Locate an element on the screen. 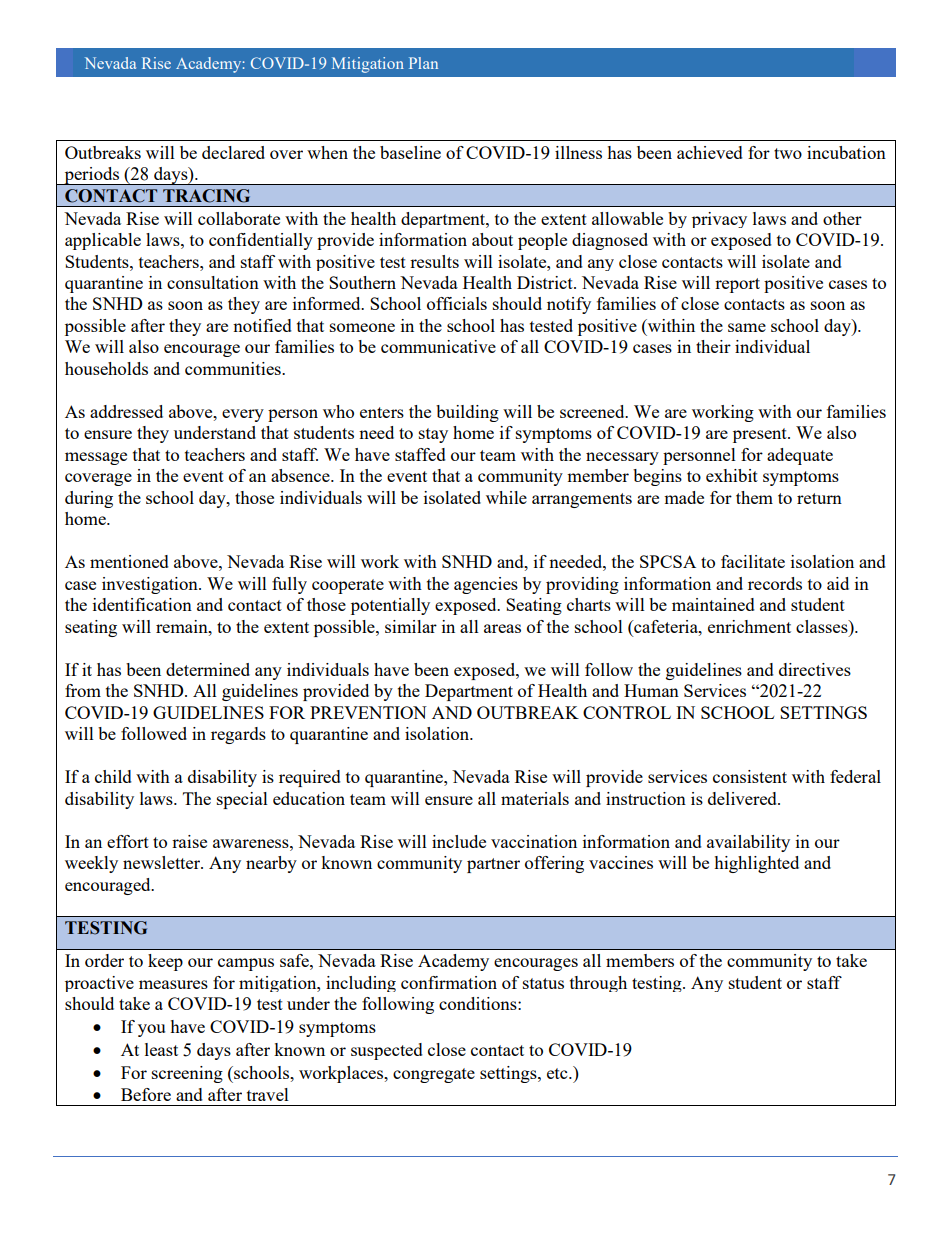  regards is located at coordinates (238, 735).
